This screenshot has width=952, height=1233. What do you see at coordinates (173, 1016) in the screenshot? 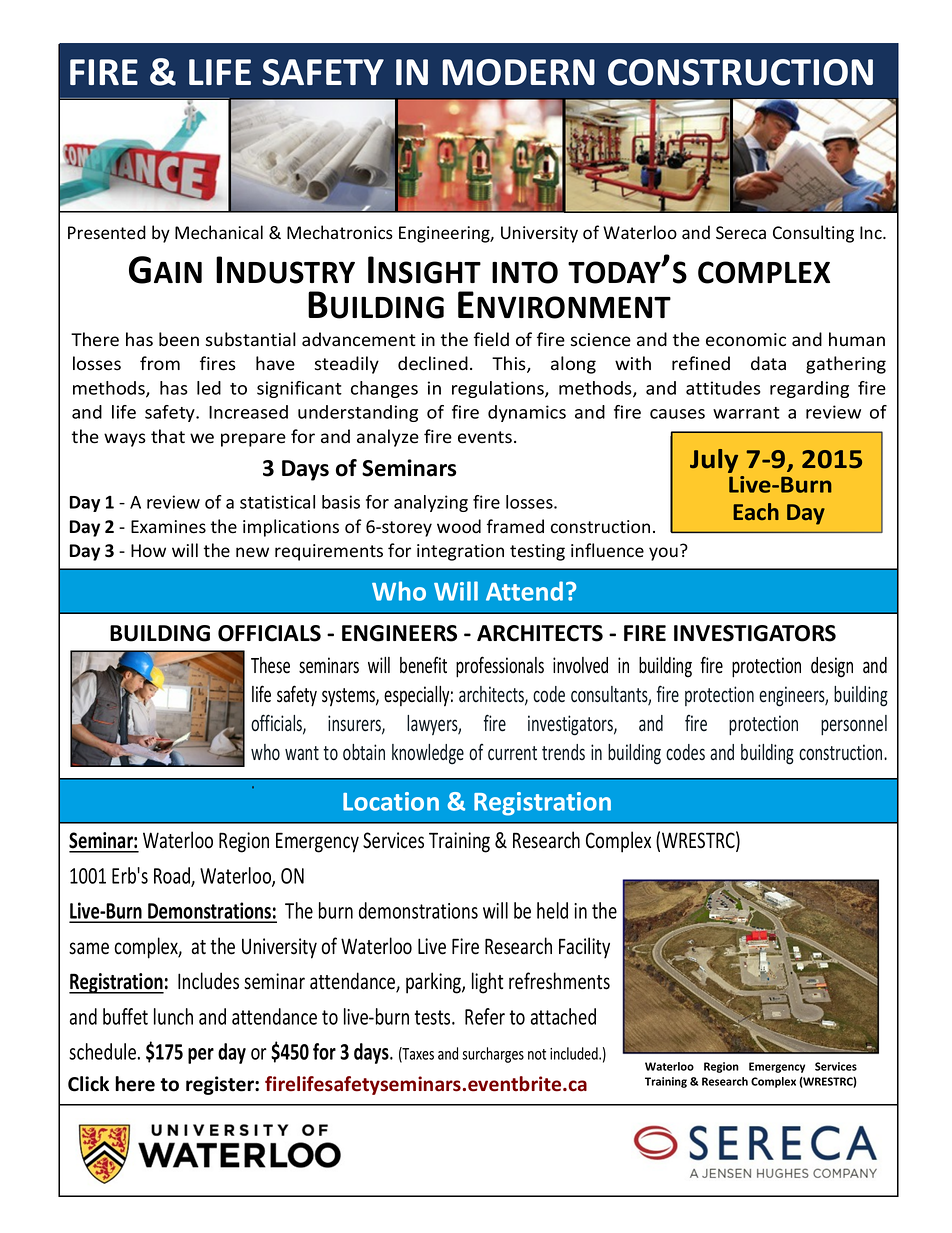
I see `lunch` at bounding box center [173, 1016].
